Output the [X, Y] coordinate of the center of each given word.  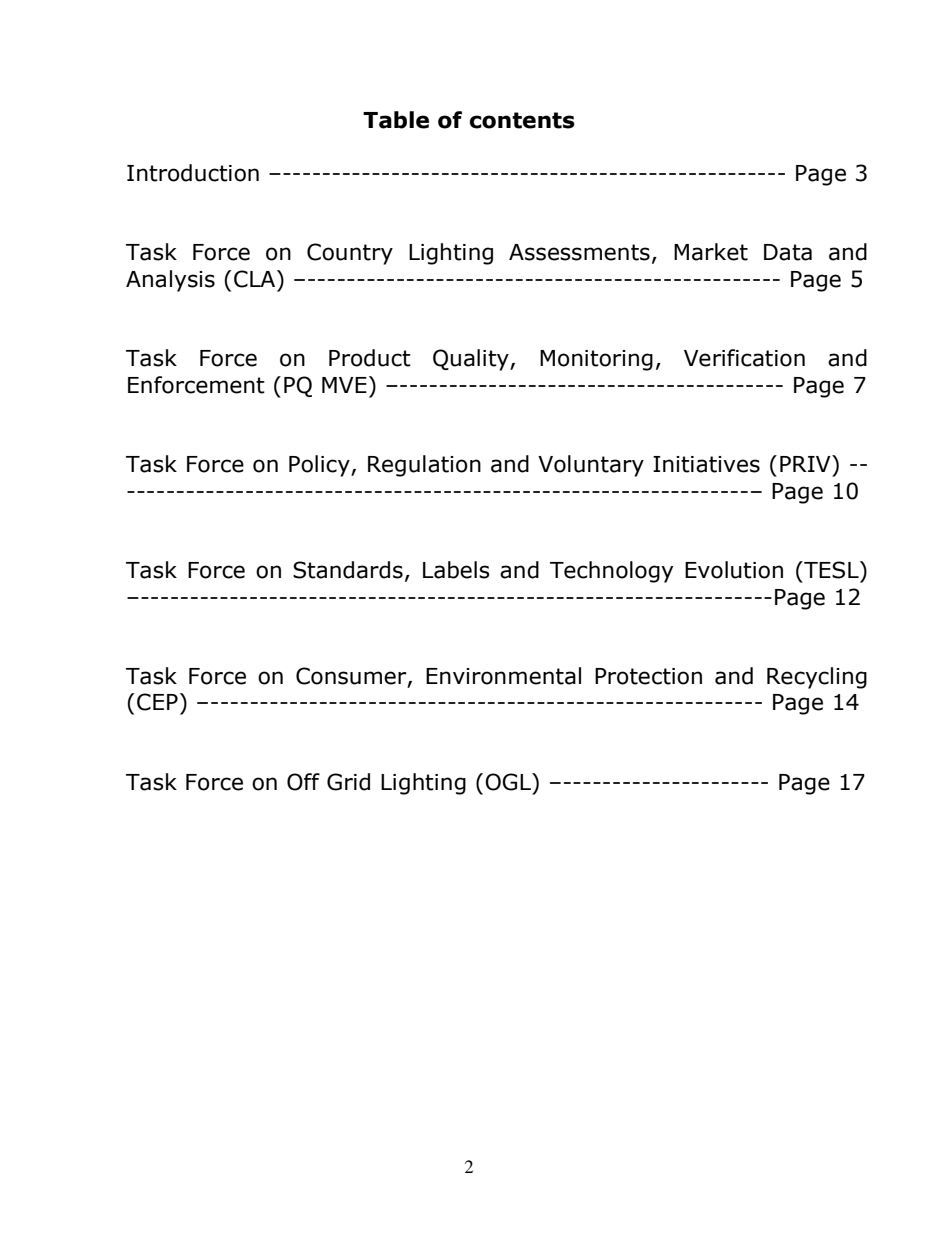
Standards [348, 570]
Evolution [734, 570]
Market [711, 252]
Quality [472, 360]
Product [370, 358]
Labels [456, 570]
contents [522, 120]
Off [303, 782]
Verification [744, 358]
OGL [509, 782]
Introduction [193, 173]
